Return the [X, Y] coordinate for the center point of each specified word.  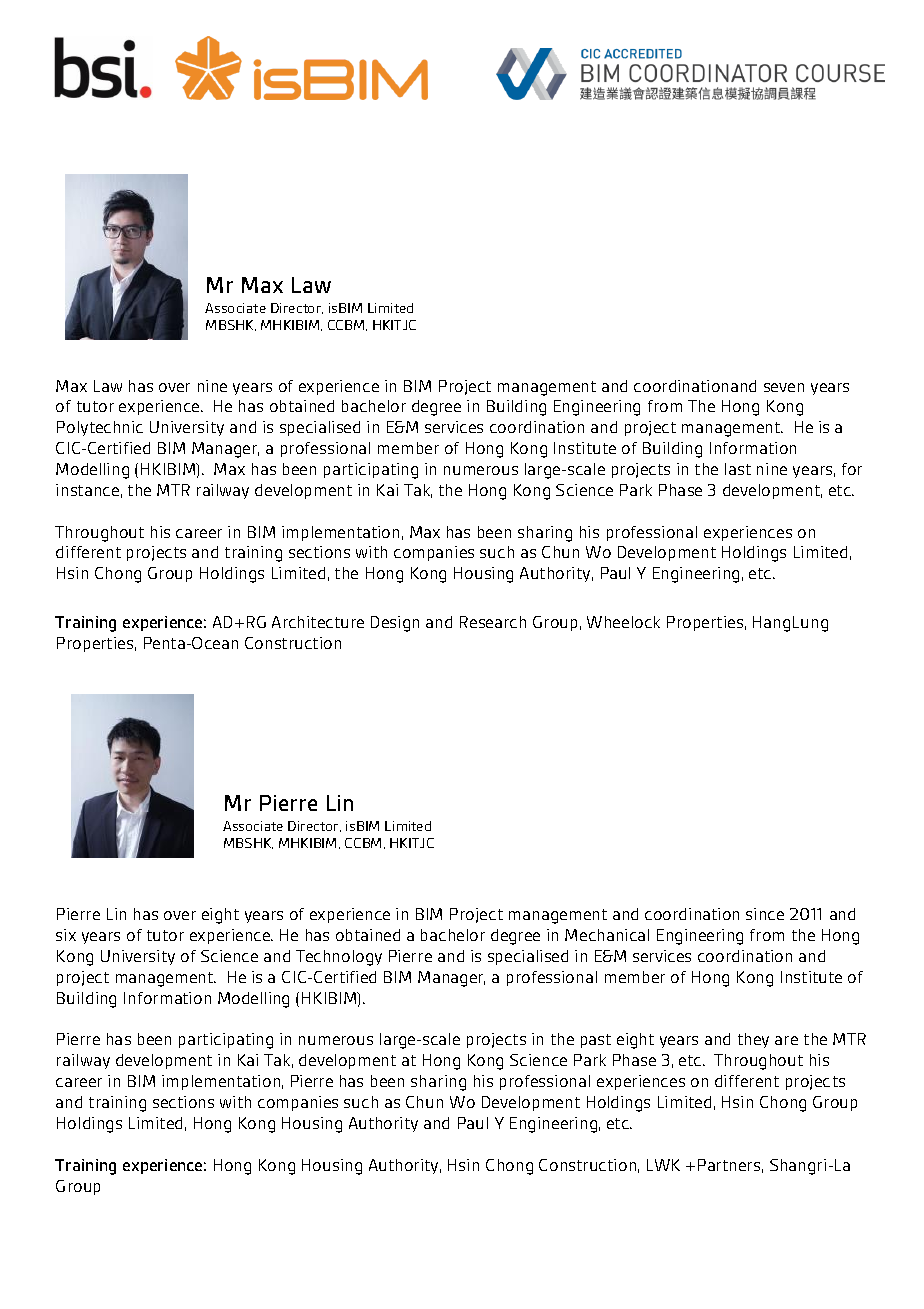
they [753, 1040]
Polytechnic [100, 428]
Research [493, 622]
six [66, 935]
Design [395, 624]
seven [784, 387]
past [596, 1041]
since [765, 914]
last [738, 469]
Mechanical [607, 935]
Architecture [318, 622]
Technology [339, 958]
